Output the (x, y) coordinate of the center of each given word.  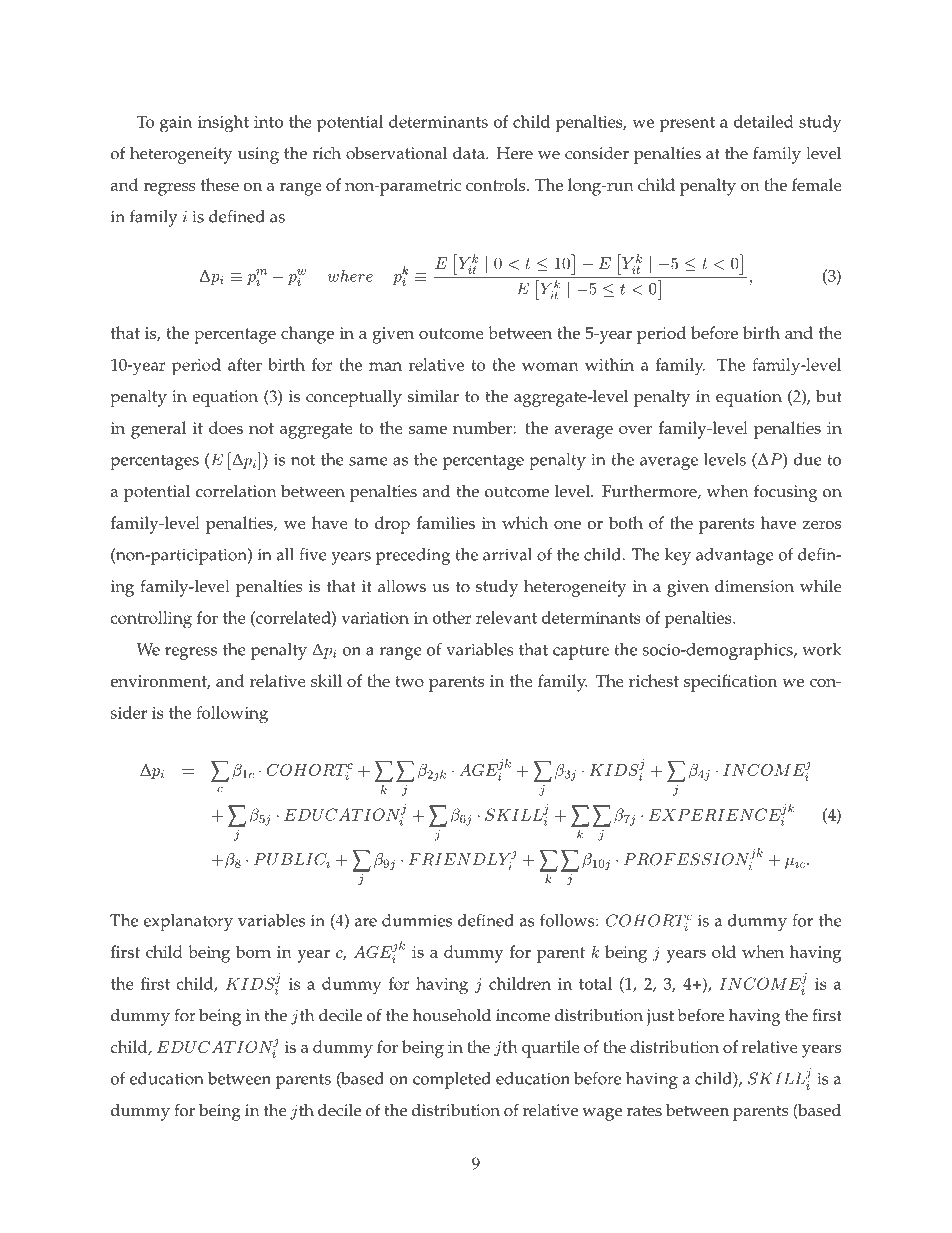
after (245, 364)
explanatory (188, 922)
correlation (236, 491)
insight (223, 123)
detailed (764, 121)
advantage (735, 556)
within (609, 364)
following (232, 715)
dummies (417, 920)
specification (730, 683)
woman (550, 366)
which (525, 522)
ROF (657, 859)
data (470, 152)
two (409, 681)
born (253, 951)
